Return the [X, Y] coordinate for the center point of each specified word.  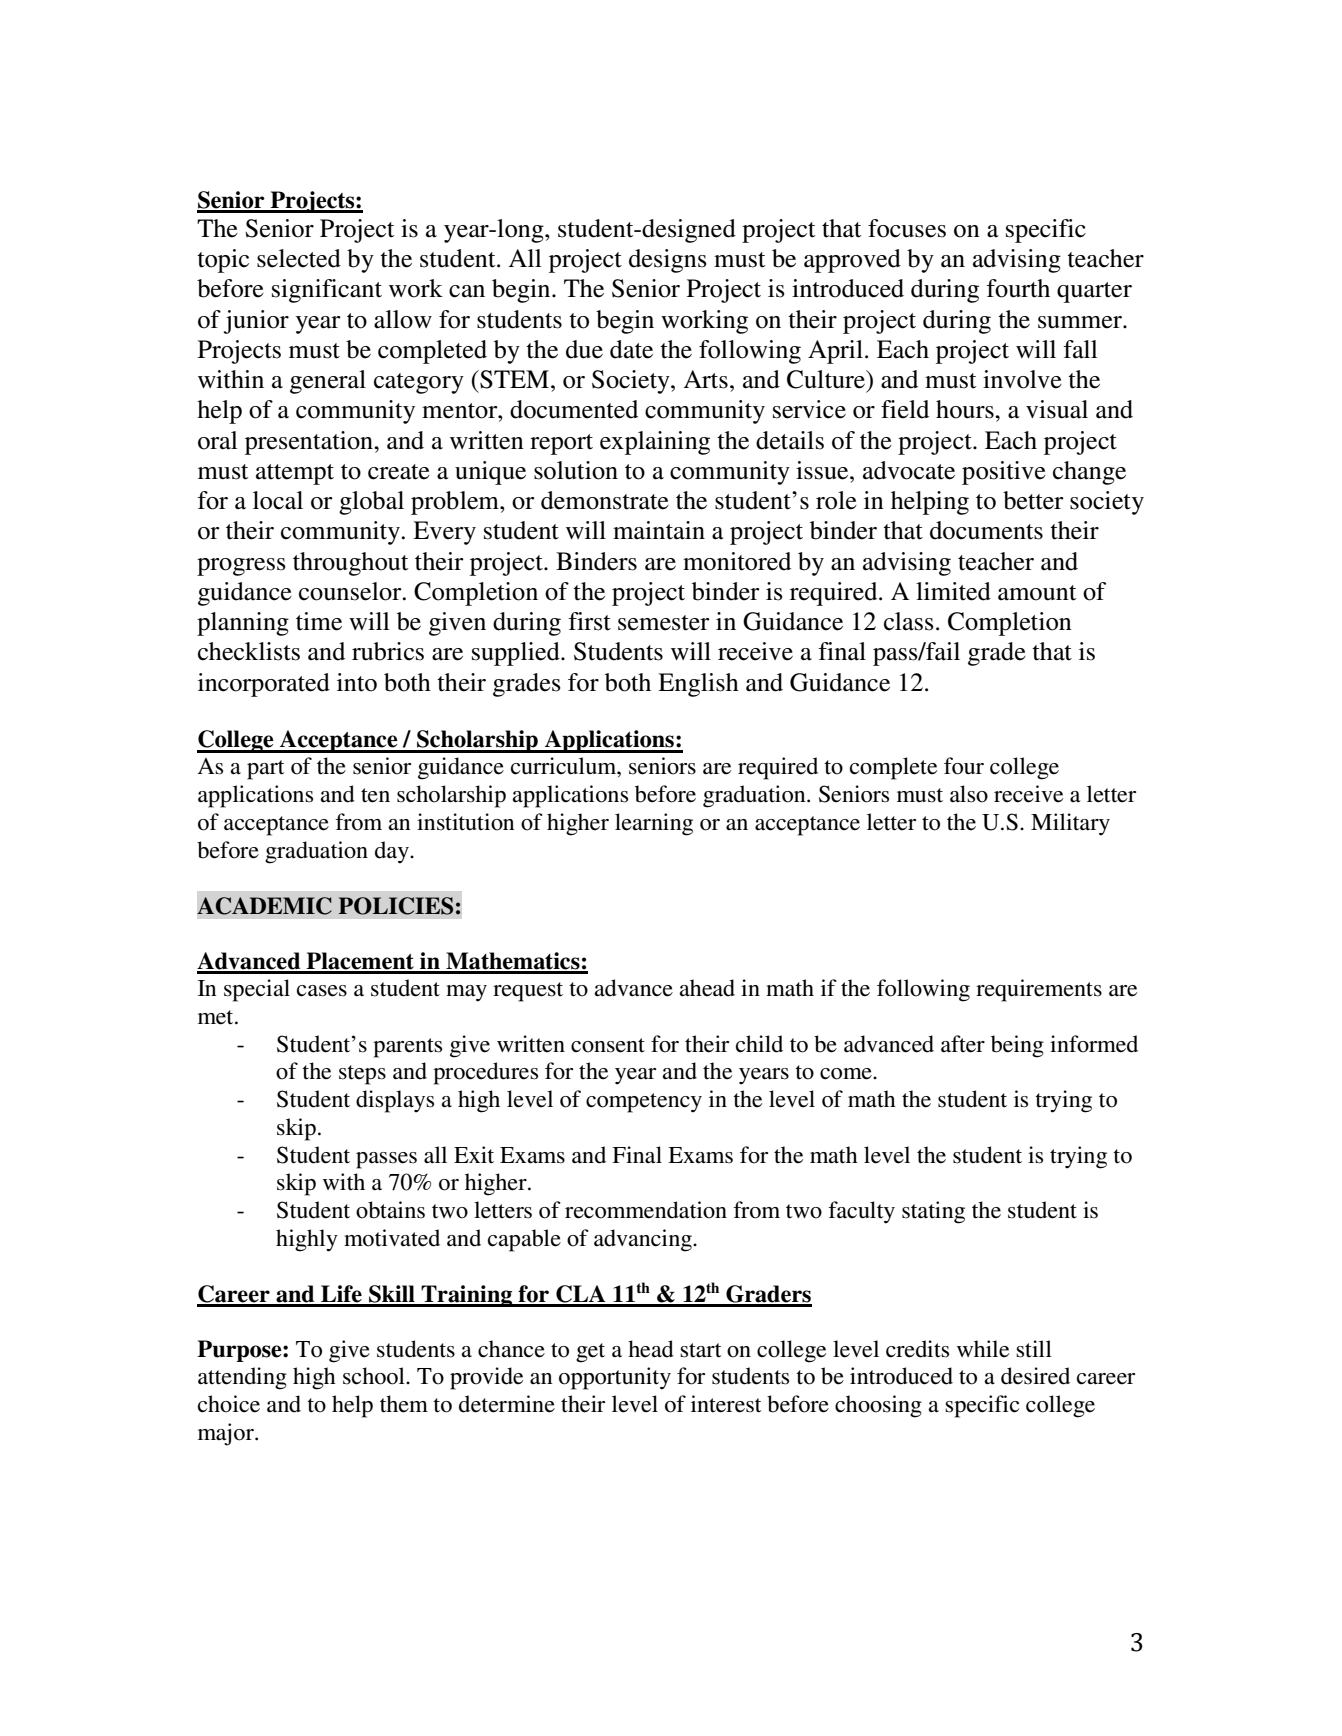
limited [953, 591]
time [319, 621]
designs [668, 261]
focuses [907, 228]
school [375, 1376]
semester [664, 623]
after [963, 1044]
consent [608, 1045]
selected [299, 258]
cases [322, 991]
